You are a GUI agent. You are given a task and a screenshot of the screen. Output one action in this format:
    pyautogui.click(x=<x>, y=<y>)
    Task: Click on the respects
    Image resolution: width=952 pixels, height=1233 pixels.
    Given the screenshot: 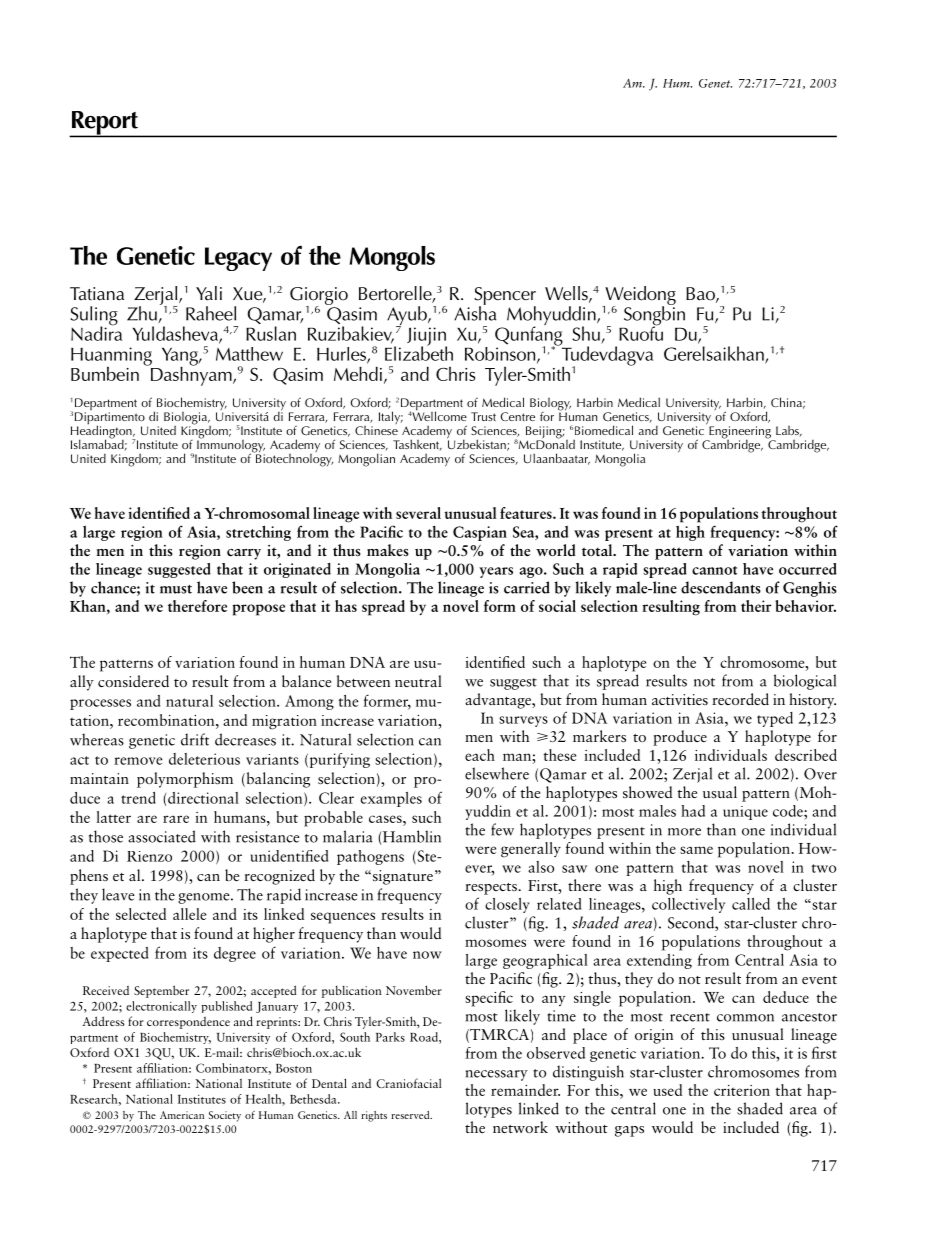 What is the action you would take?
    pyautogui.click(x=492, y=889)
